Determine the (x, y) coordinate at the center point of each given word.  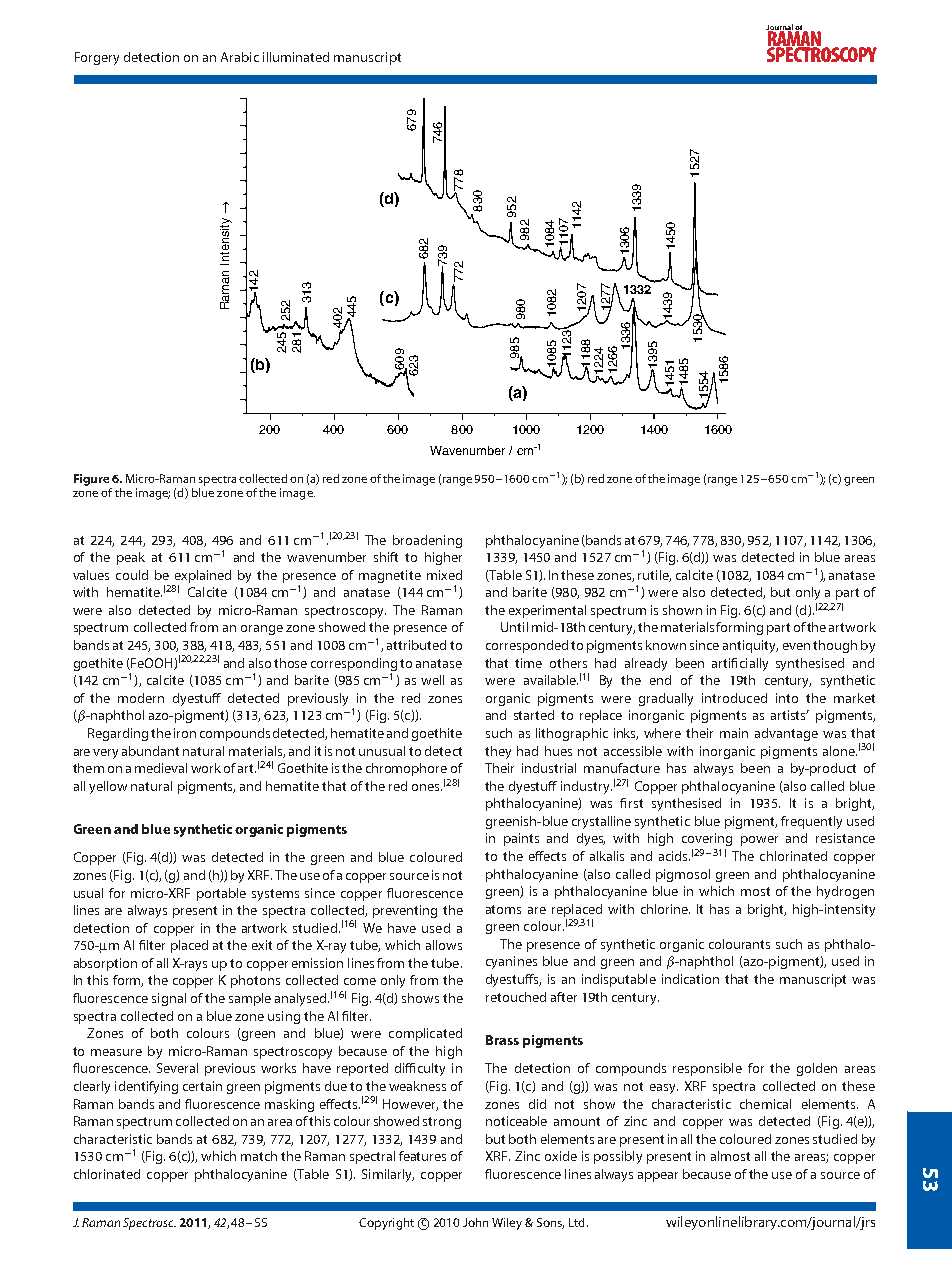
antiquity (750, 646)
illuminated (296, 57)
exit (262, 945)
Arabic (240, 57)
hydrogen (845, 892)
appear (658, 1177)
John (475, 1222)
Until (514, 627)
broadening (427, 541)
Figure (91, 480)
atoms (503, 909)
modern (141, 698)
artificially (740, 664)
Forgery (97, 58)
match (259, 1156)
